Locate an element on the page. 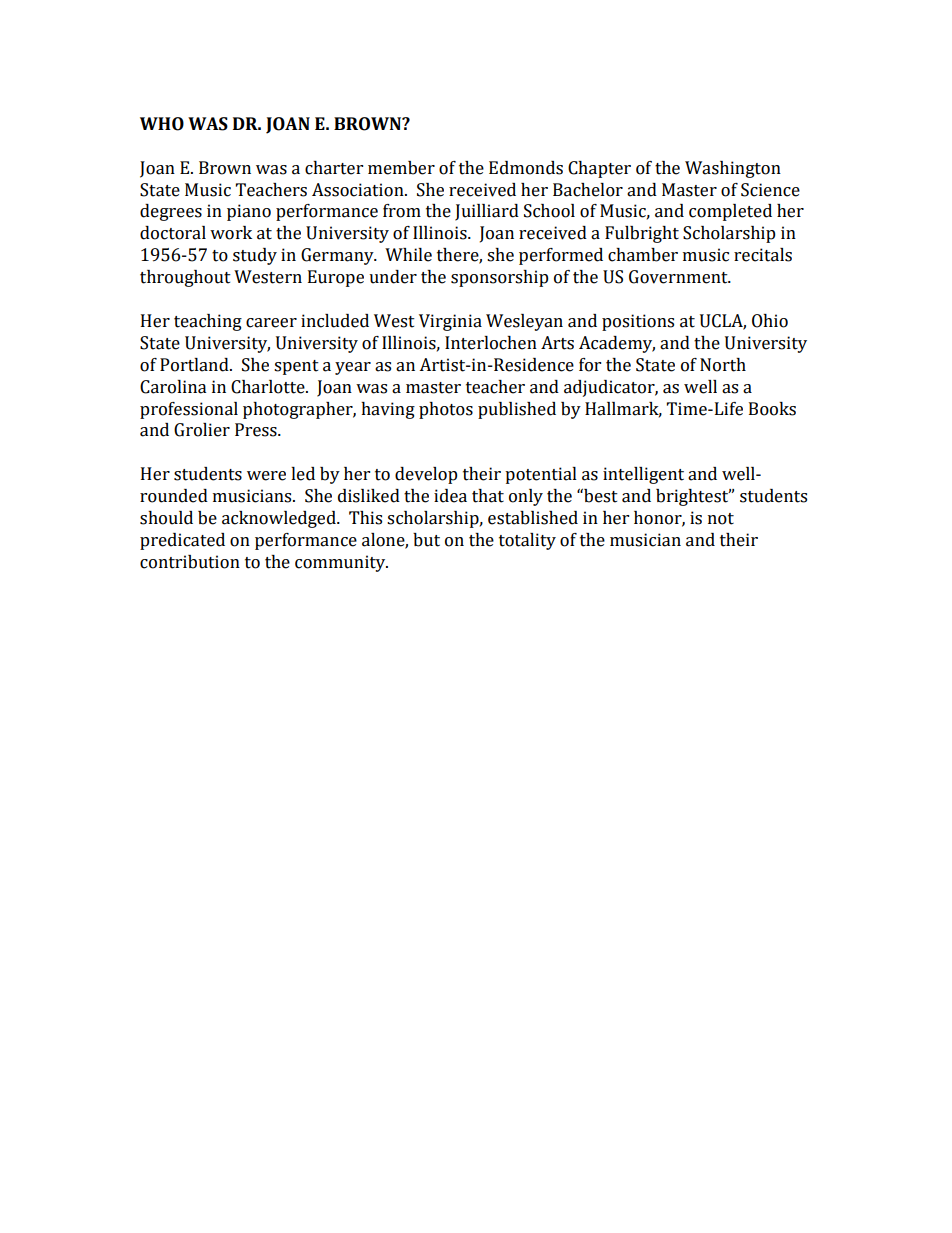  North is located at coordinates (723, 365).
